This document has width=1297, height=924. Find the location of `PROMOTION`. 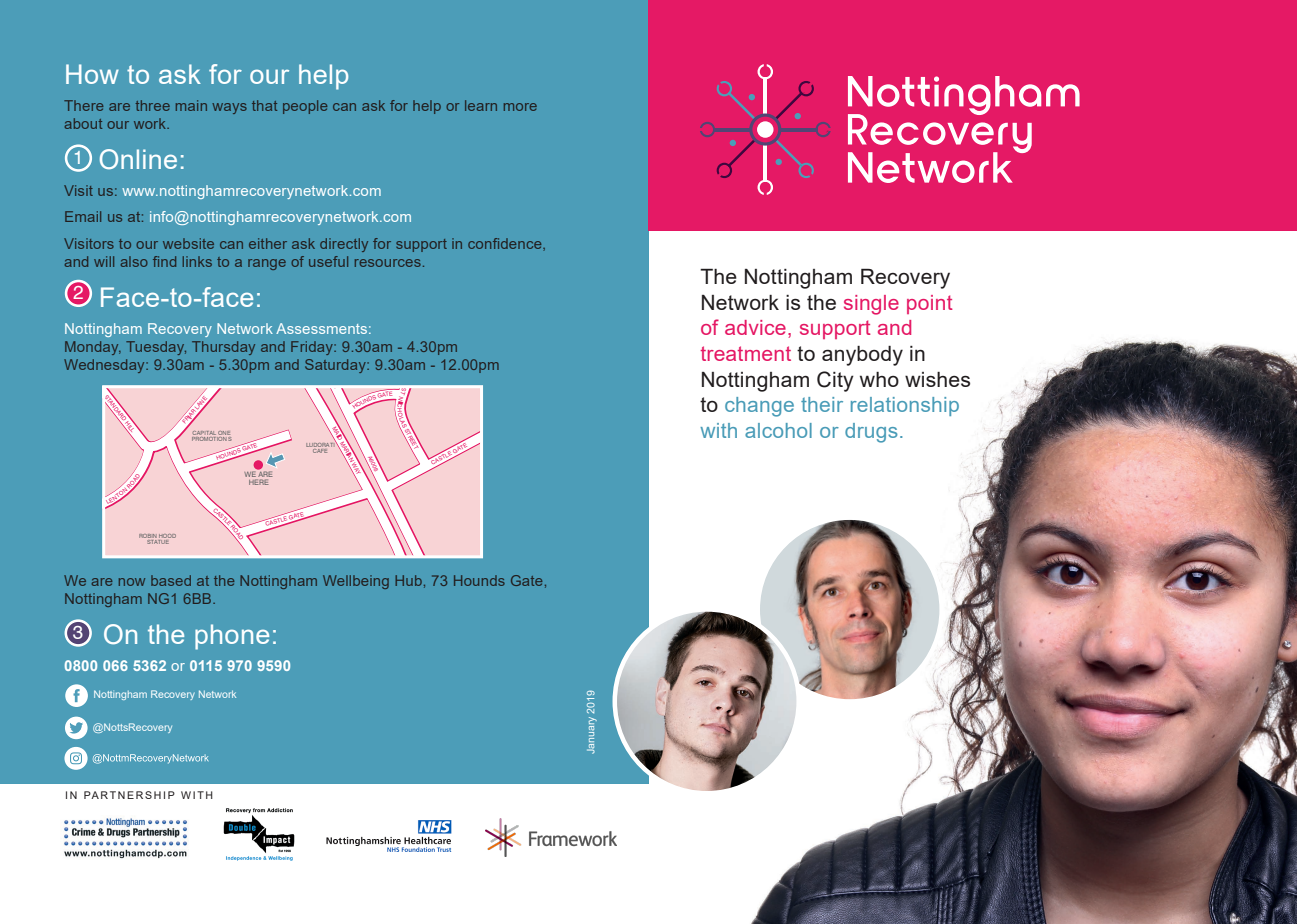

PROMOTION is located at coordinates (209, 439).
